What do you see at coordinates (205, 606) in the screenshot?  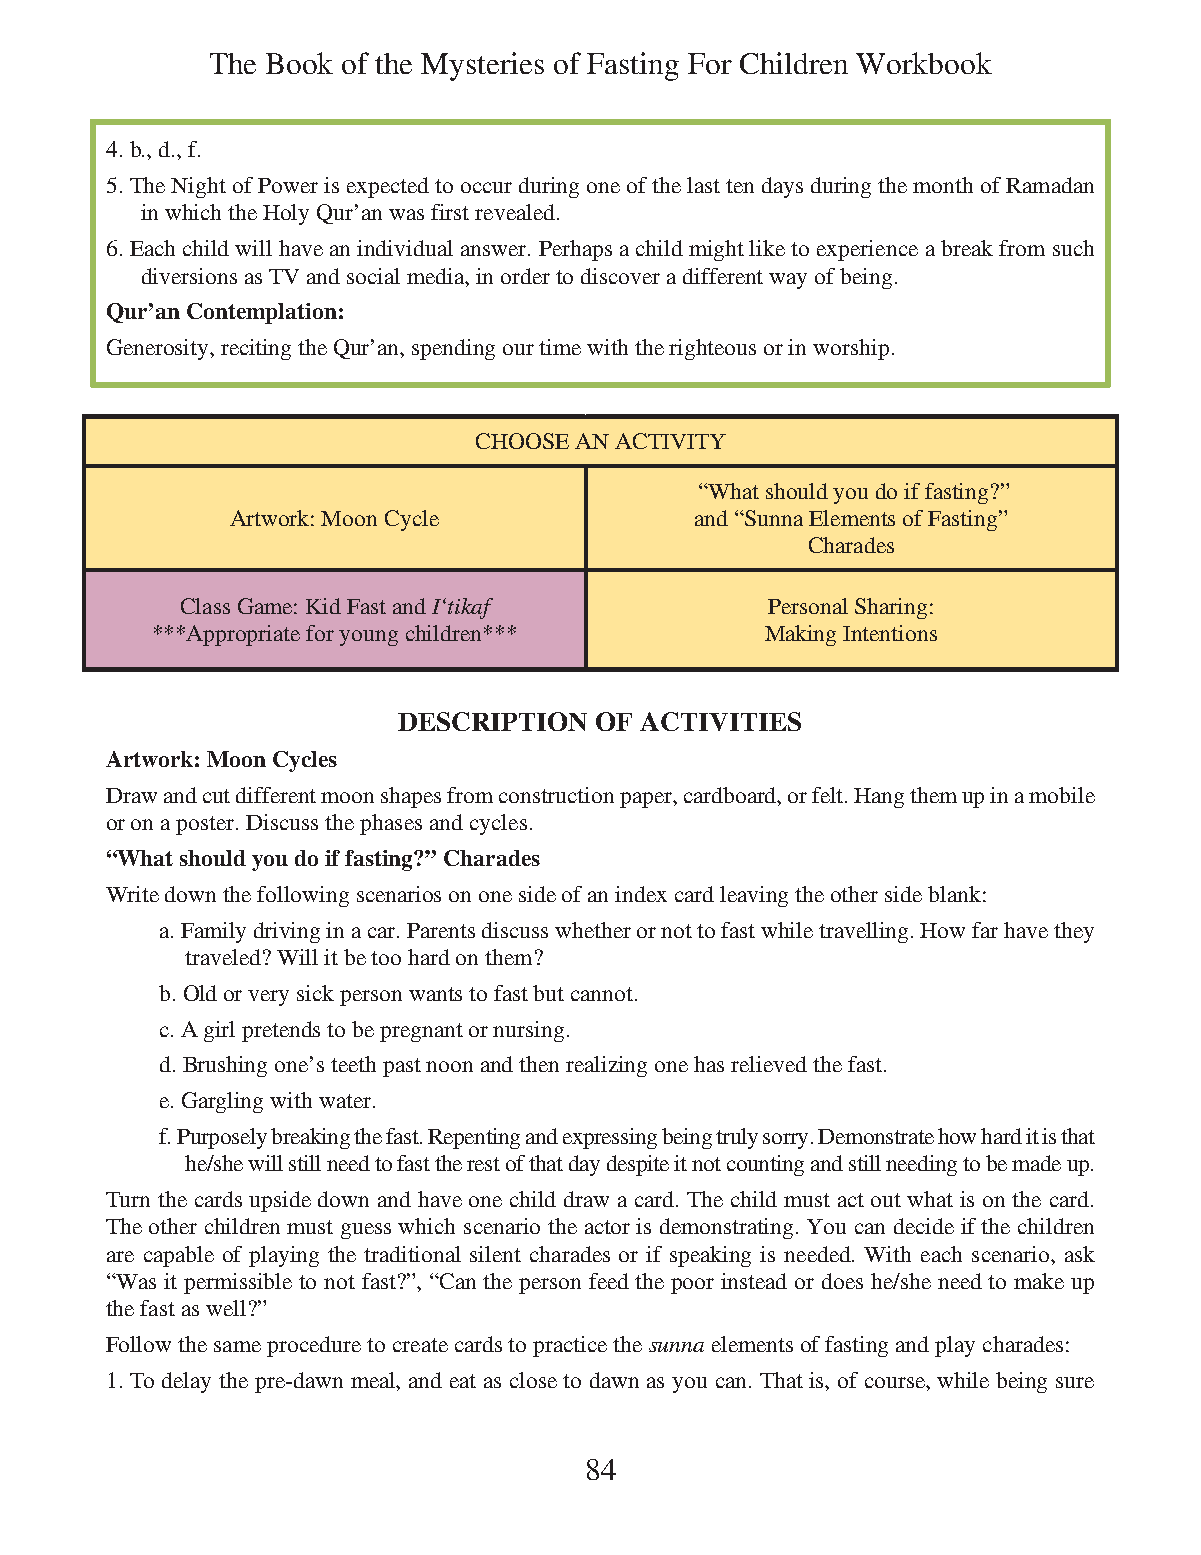 I see `Class` at bounding box center [205, 606].
